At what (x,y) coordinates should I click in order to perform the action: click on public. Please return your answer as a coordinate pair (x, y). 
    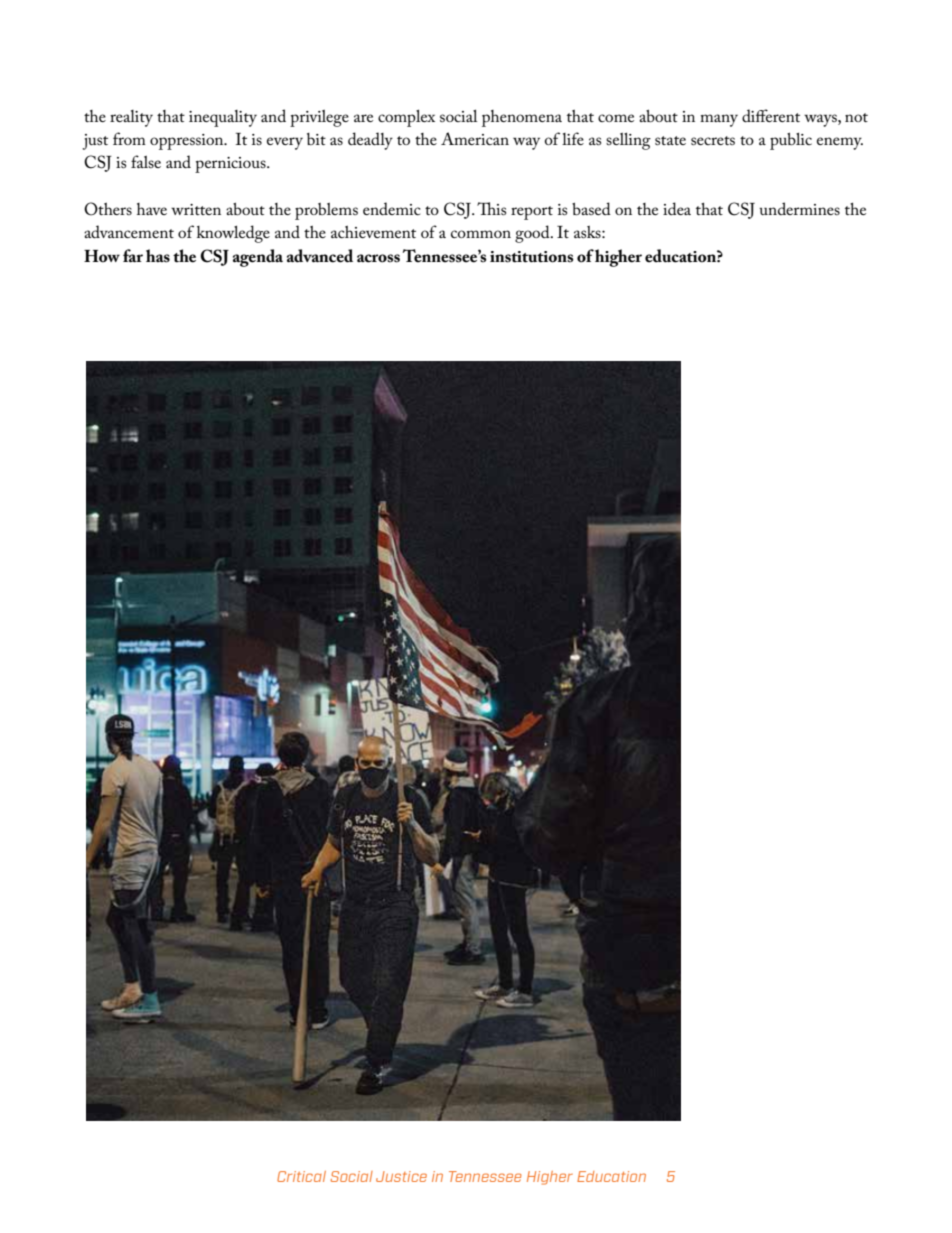
    Looking at the image, I should click on (791, 141).
